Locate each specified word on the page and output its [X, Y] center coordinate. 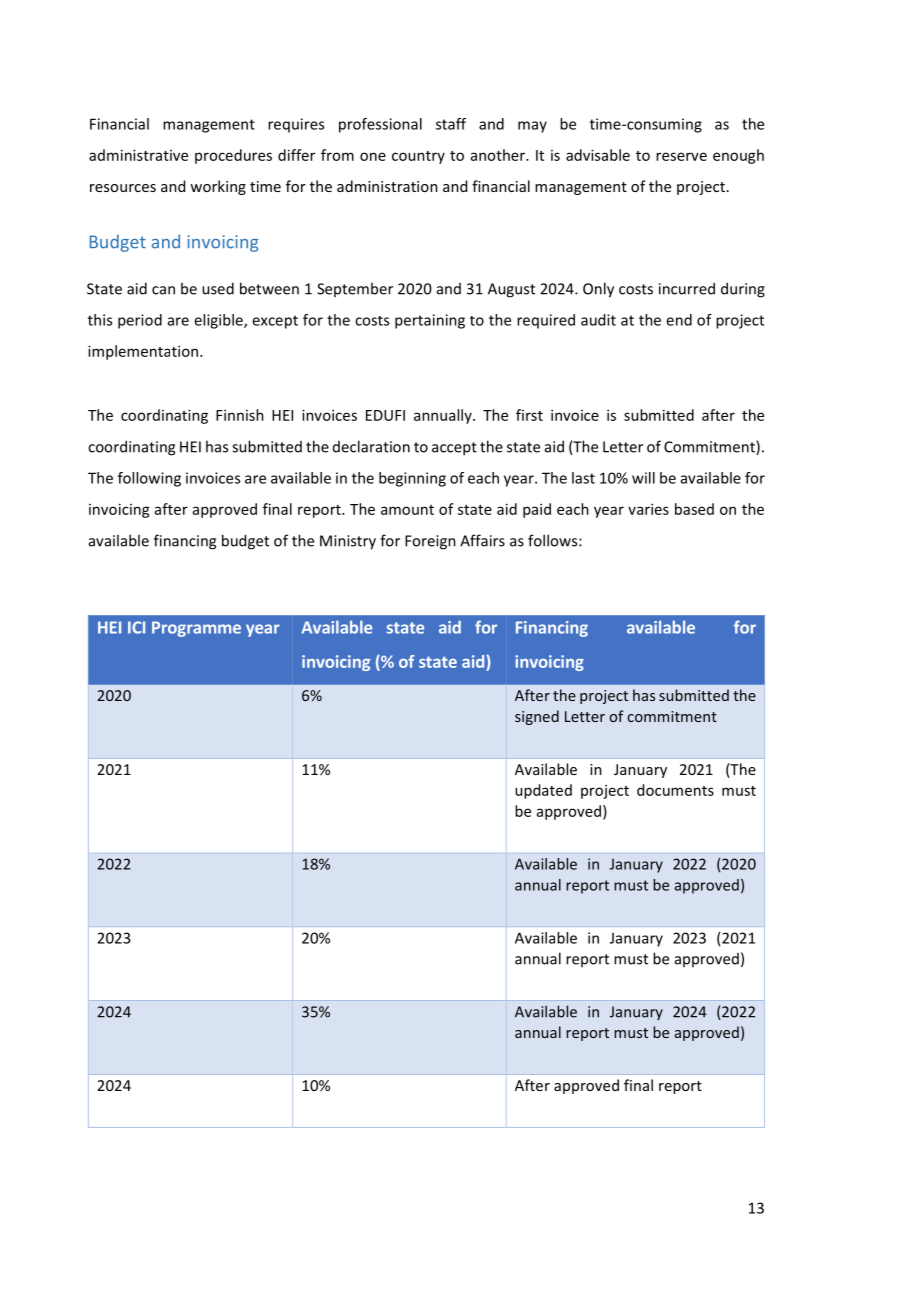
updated [543, 791]
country [418, 157]
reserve [681, 156]
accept [454, 449]
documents [675, 790]
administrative [138, 155]
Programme [196, 629]
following [149, 479]
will [643, 478]
